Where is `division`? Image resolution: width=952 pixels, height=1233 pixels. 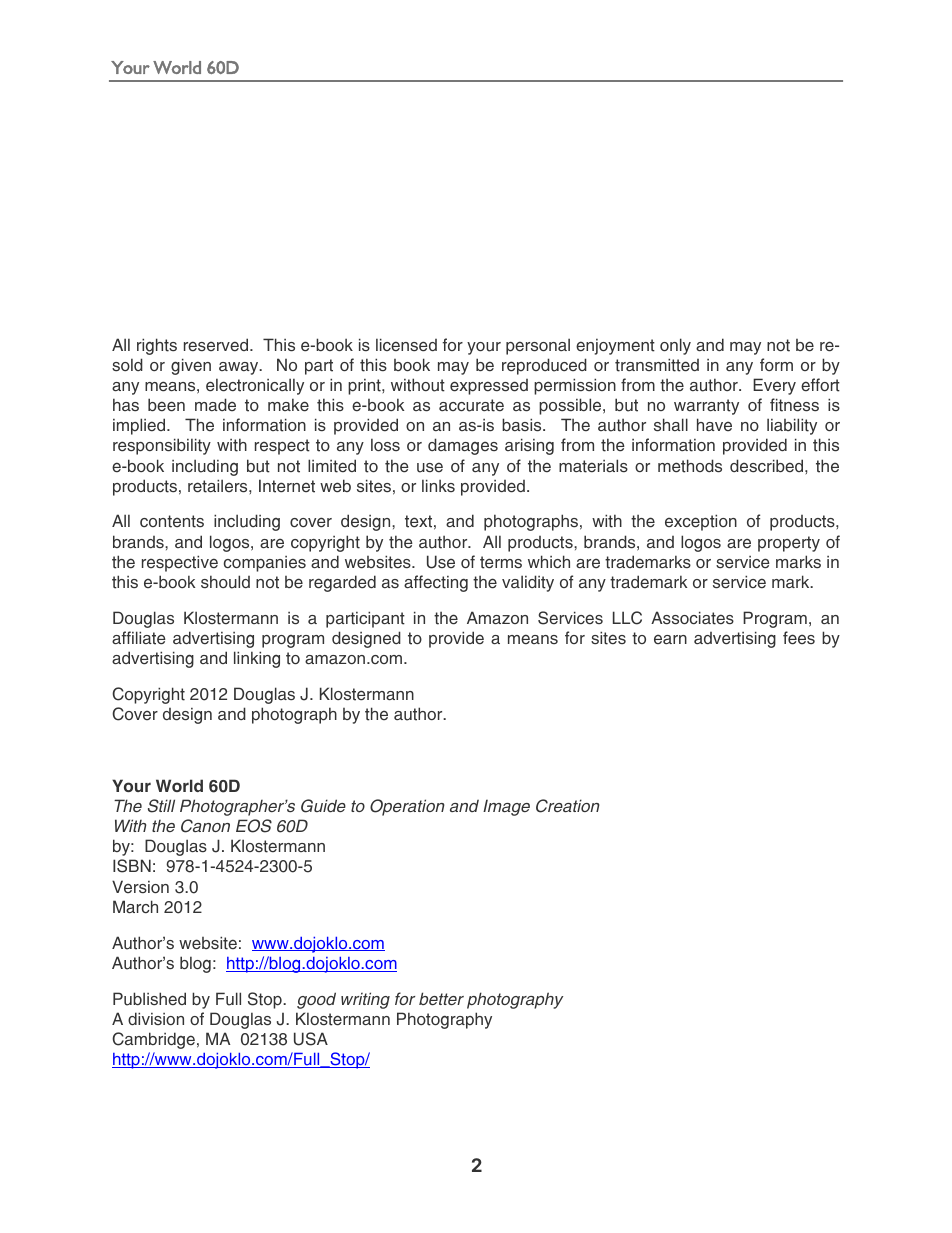 division is located at coordinates (156, 1018).
